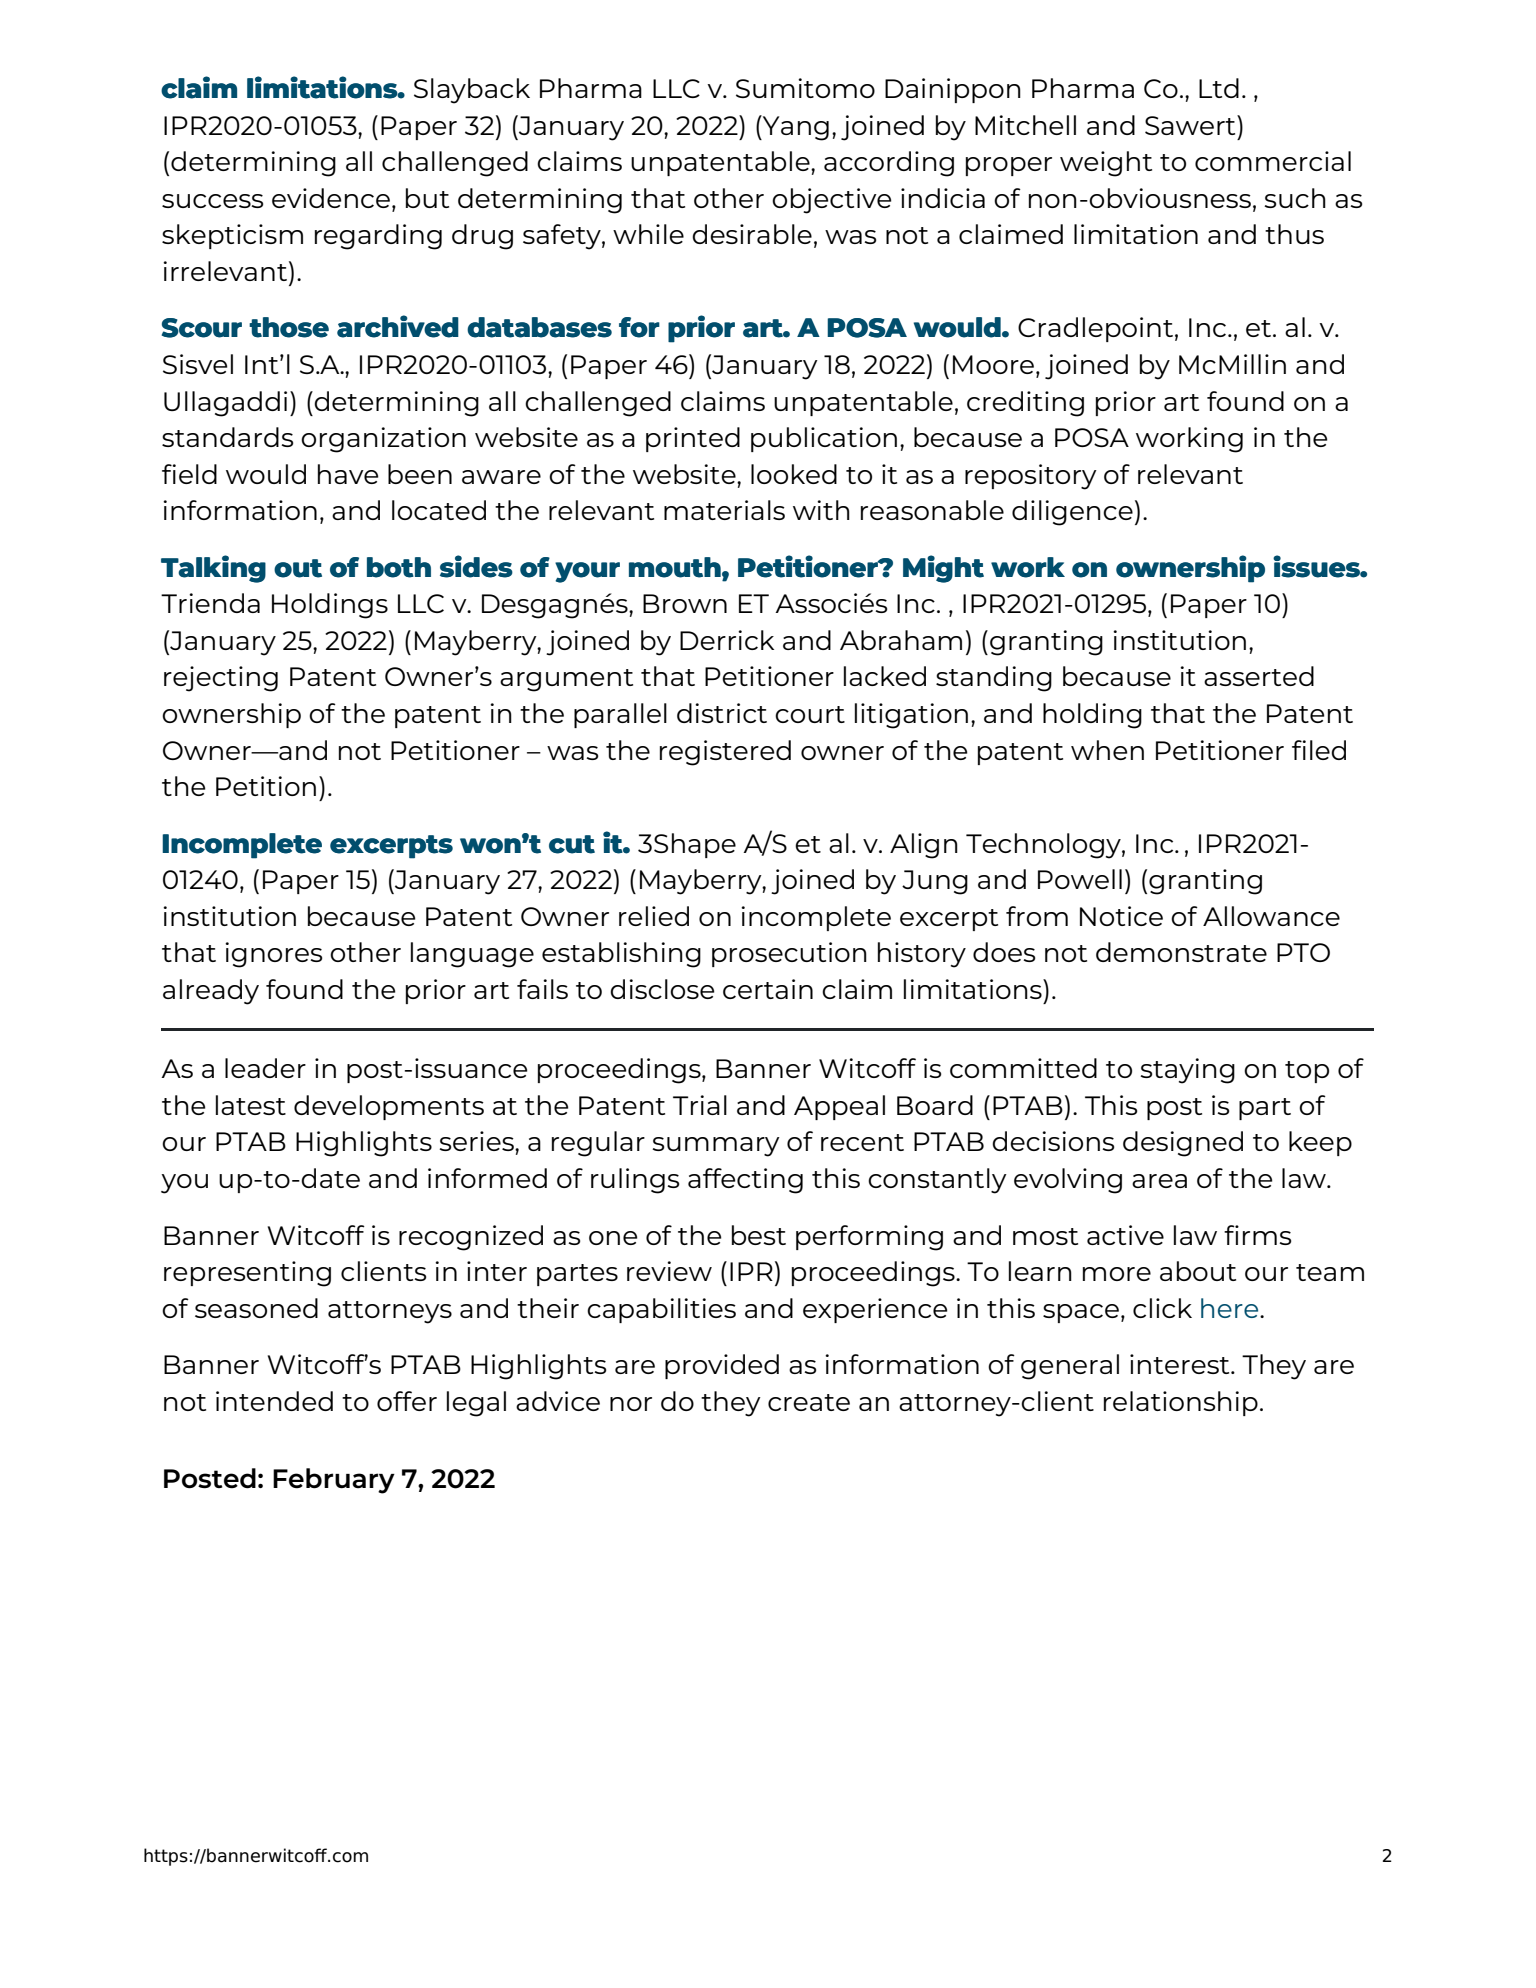  Describe the element at coordinates (399, 567) in the screenshot. I see `both` at that location.
